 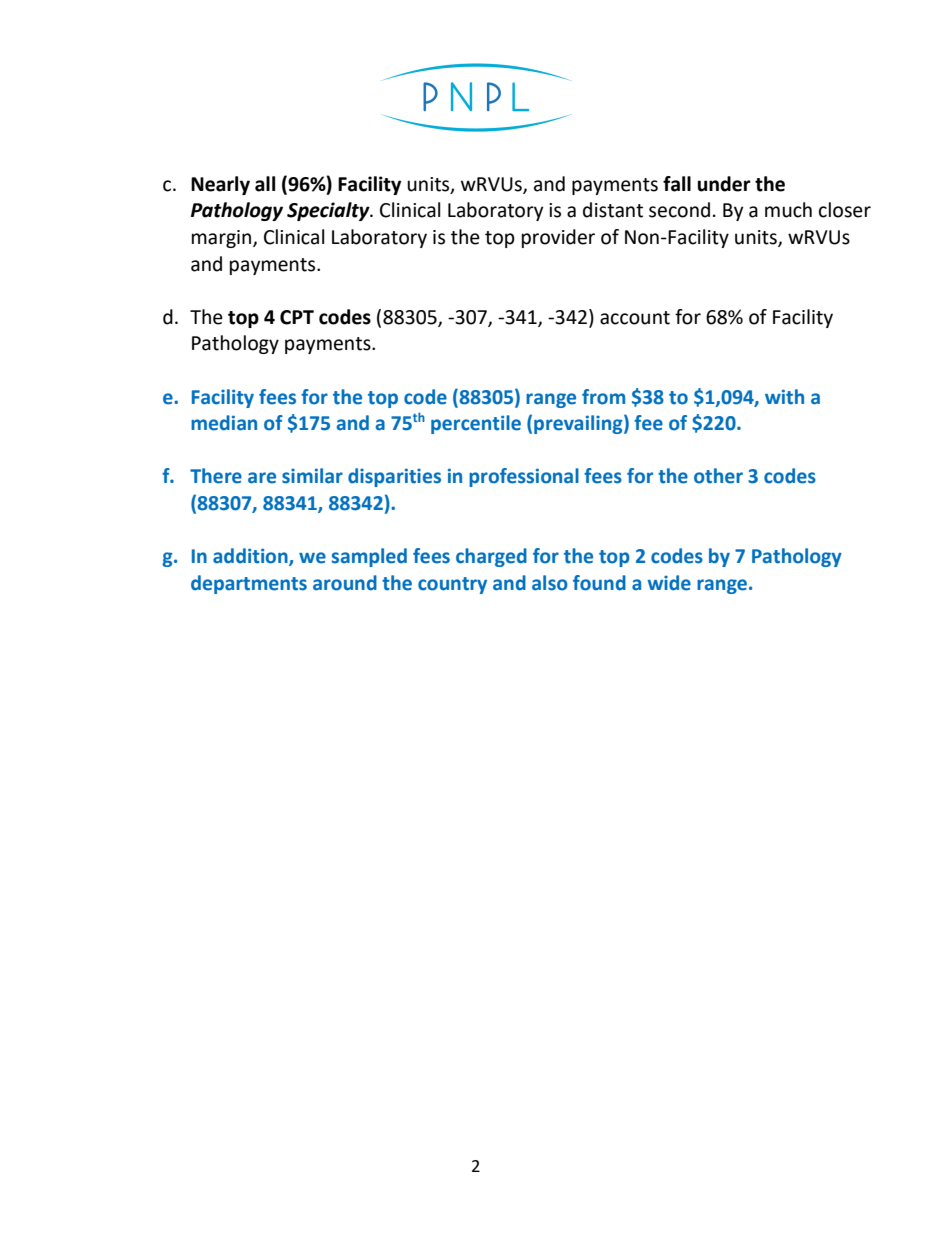 I want to click on Specialty, so click(x=329, y=211).
